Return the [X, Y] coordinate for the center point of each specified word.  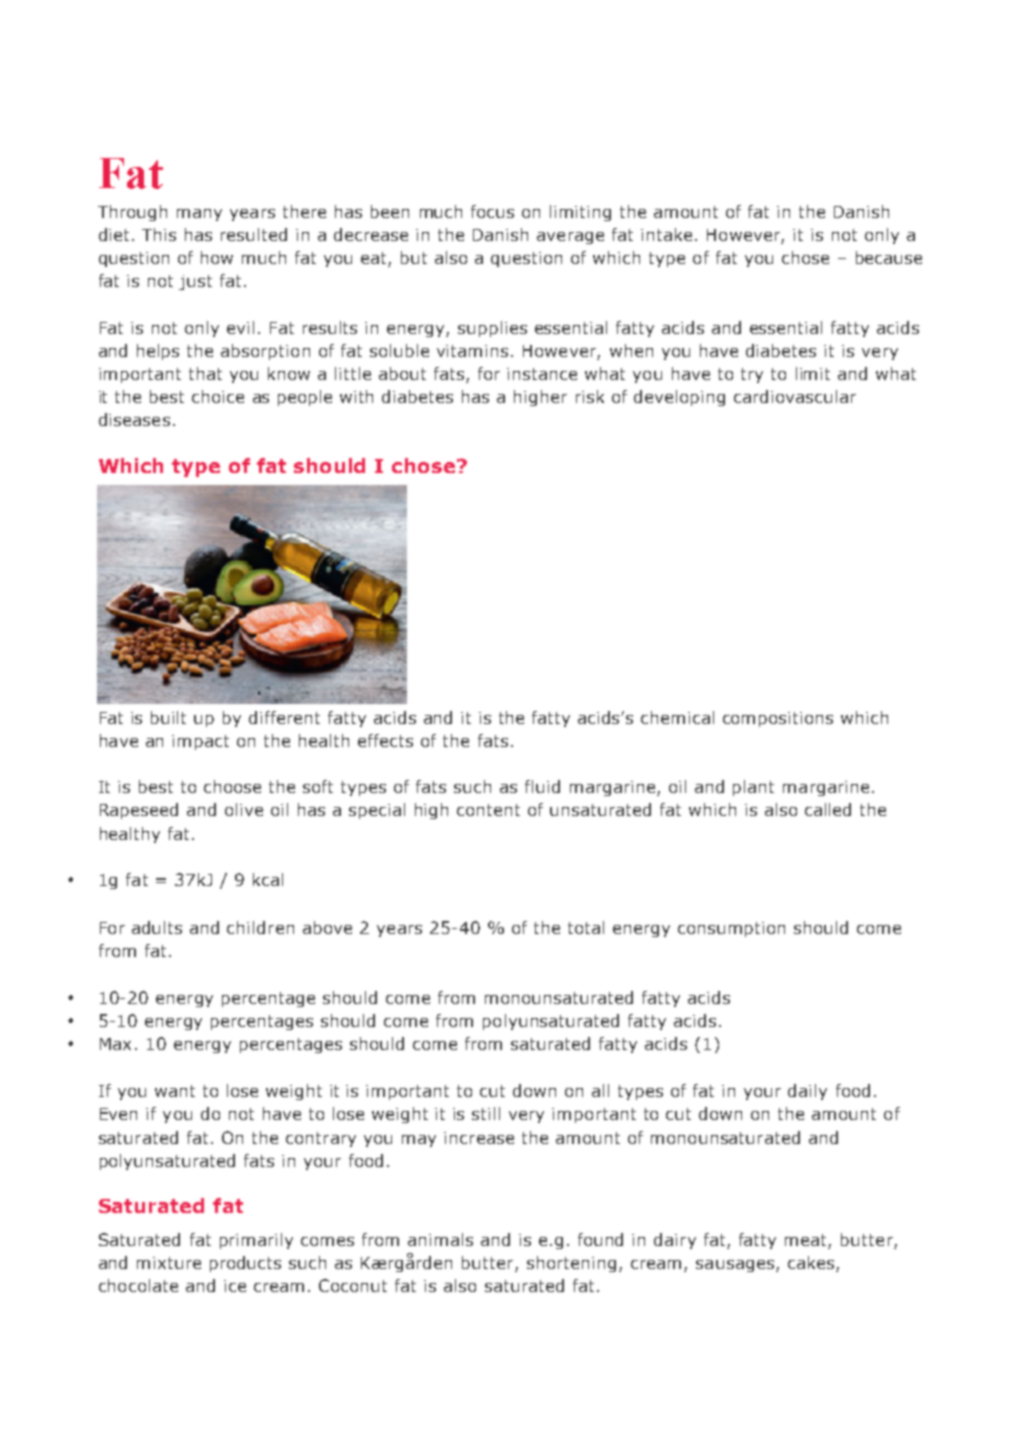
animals [440, 1239]
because [889, 257]
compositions [778, 719]
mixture [169, 1263]
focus [492, 211]
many [199, 215]
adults [157, 927]
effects [385, 740]
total [586, 927]
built [168, 717]
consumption [731, 929]
